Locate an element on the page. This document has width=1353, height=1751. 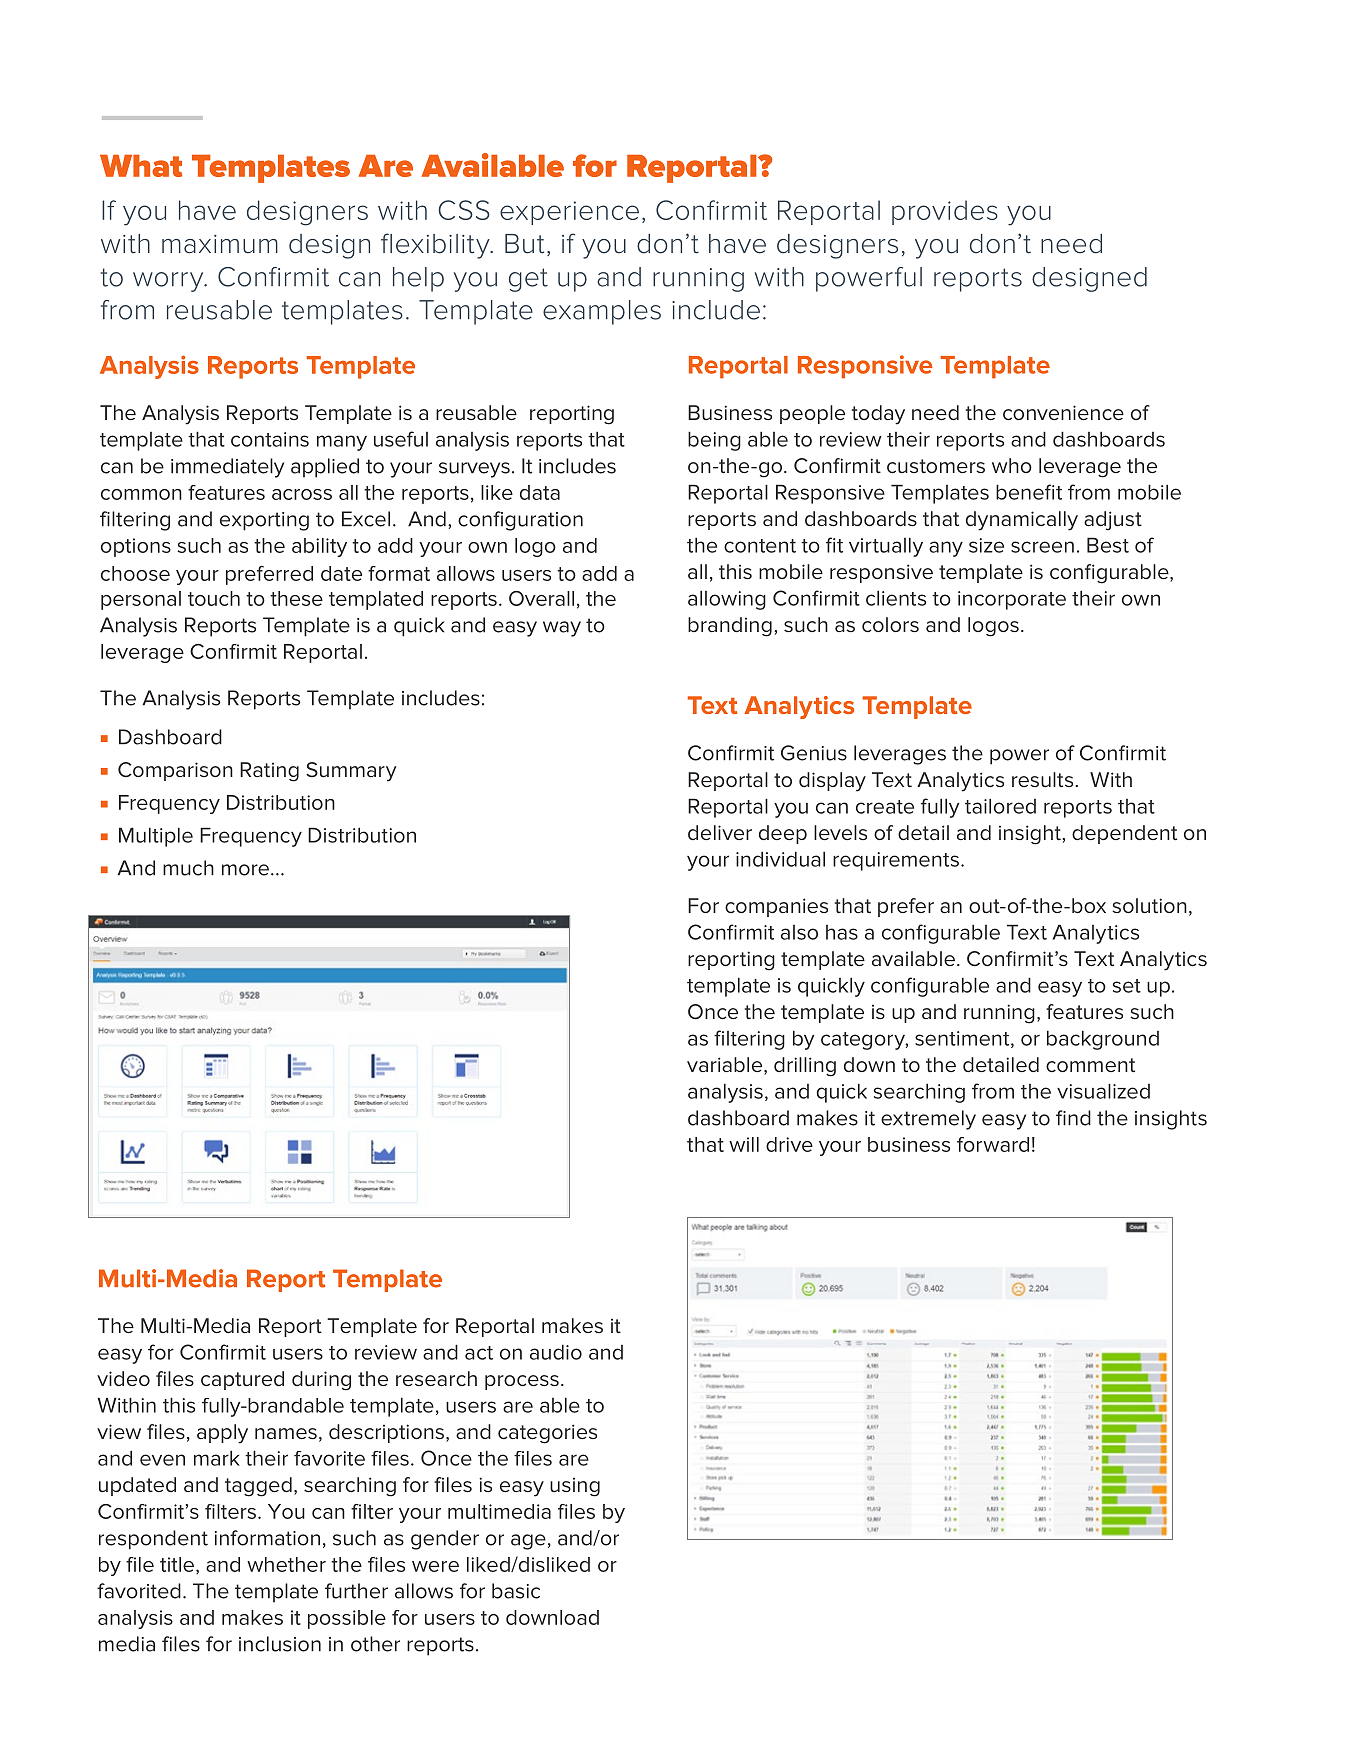
benefit is located at coordinates (1029, 492).
